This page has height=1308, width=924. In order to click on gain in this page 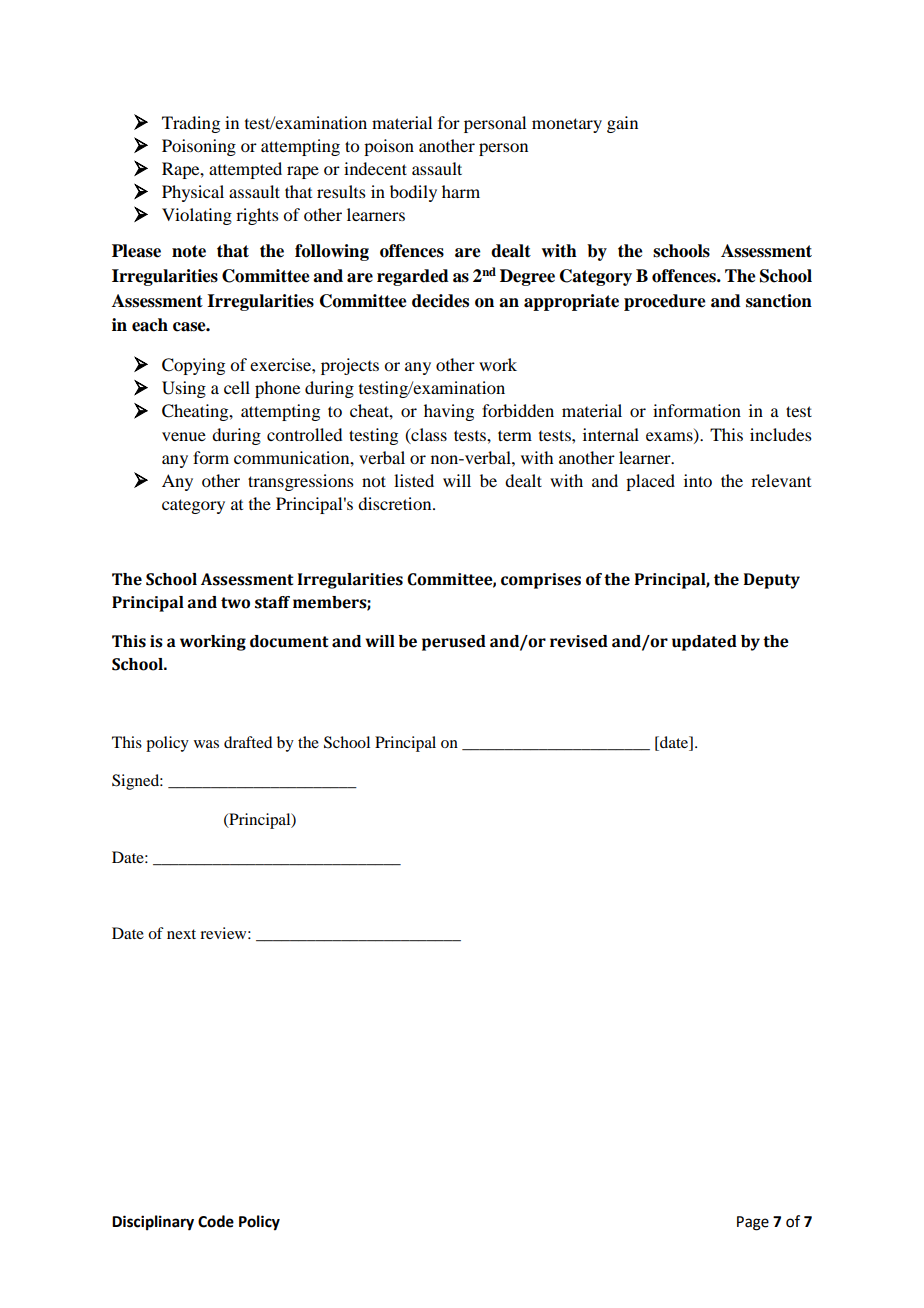, I will do `click(622, 124)`.
